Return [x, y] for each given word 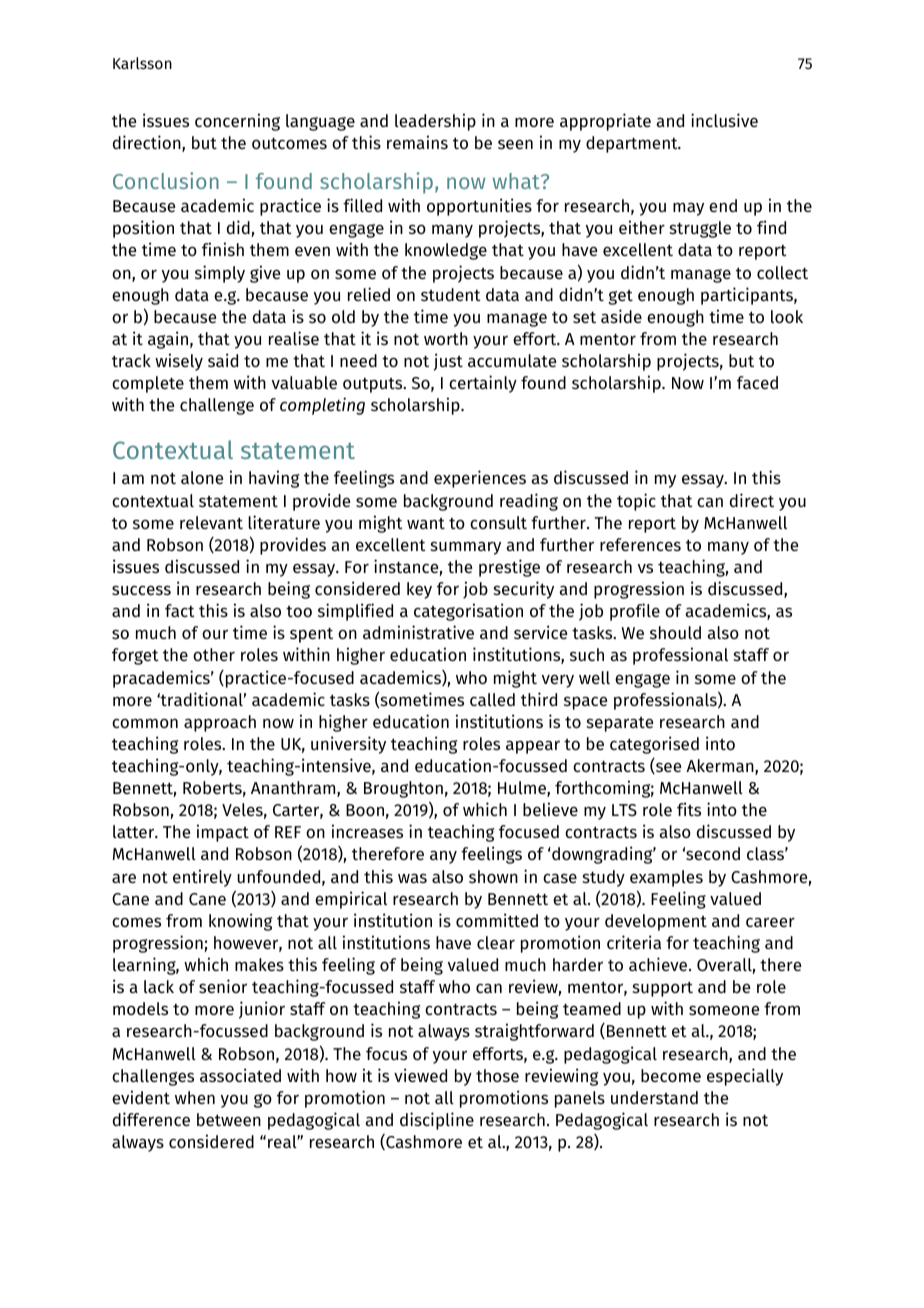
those [497, 1075]
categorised [654, 745]
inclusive [724, 120]
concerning [237, 122]
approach [220, 723]
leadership [435, 122]
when [195, 1097]
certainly [483, 384]
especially [745, 1077]
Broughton [403, 789]
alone [202, 477]
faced [757, 382]
